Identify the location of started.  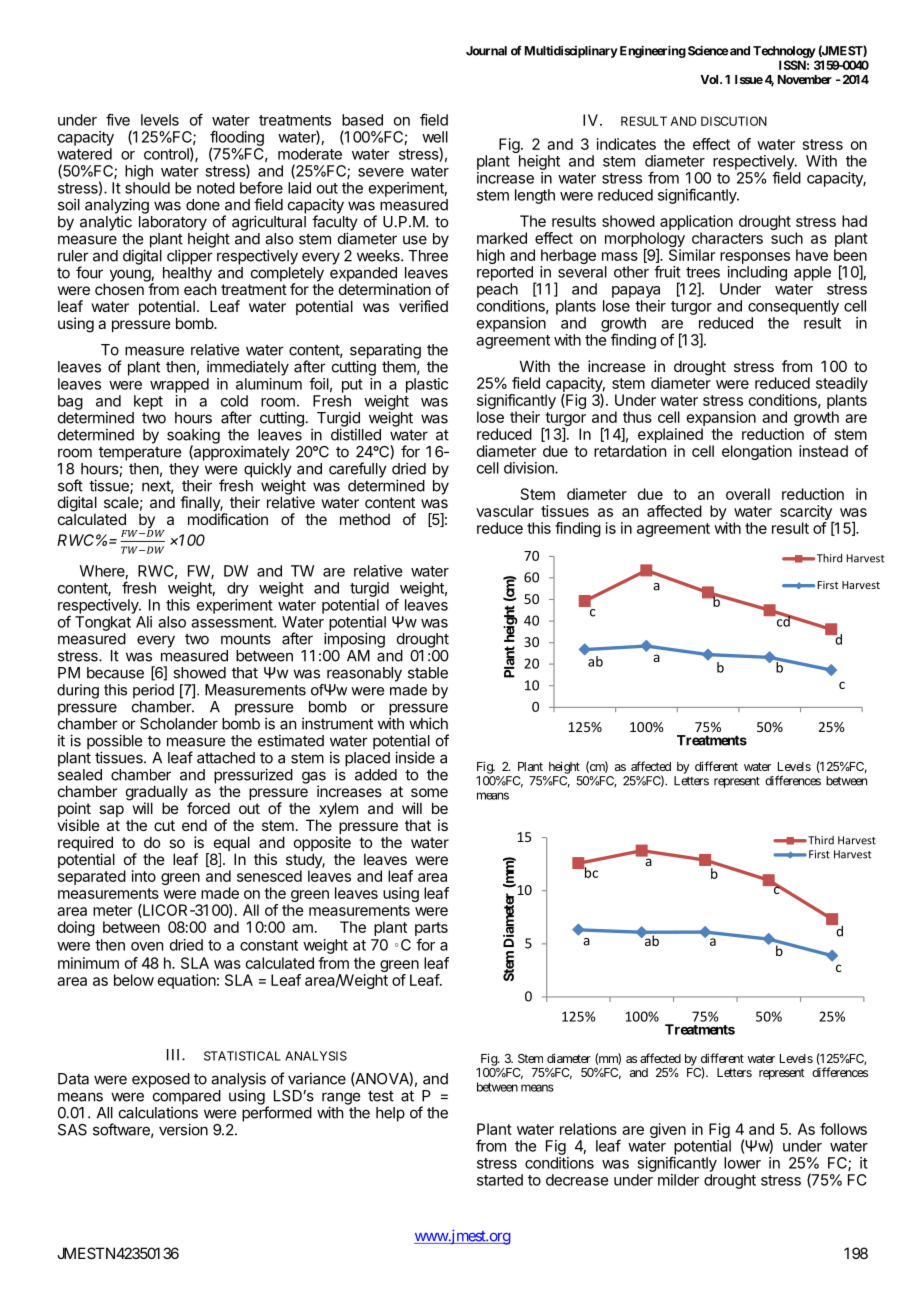
(500, 1180).
